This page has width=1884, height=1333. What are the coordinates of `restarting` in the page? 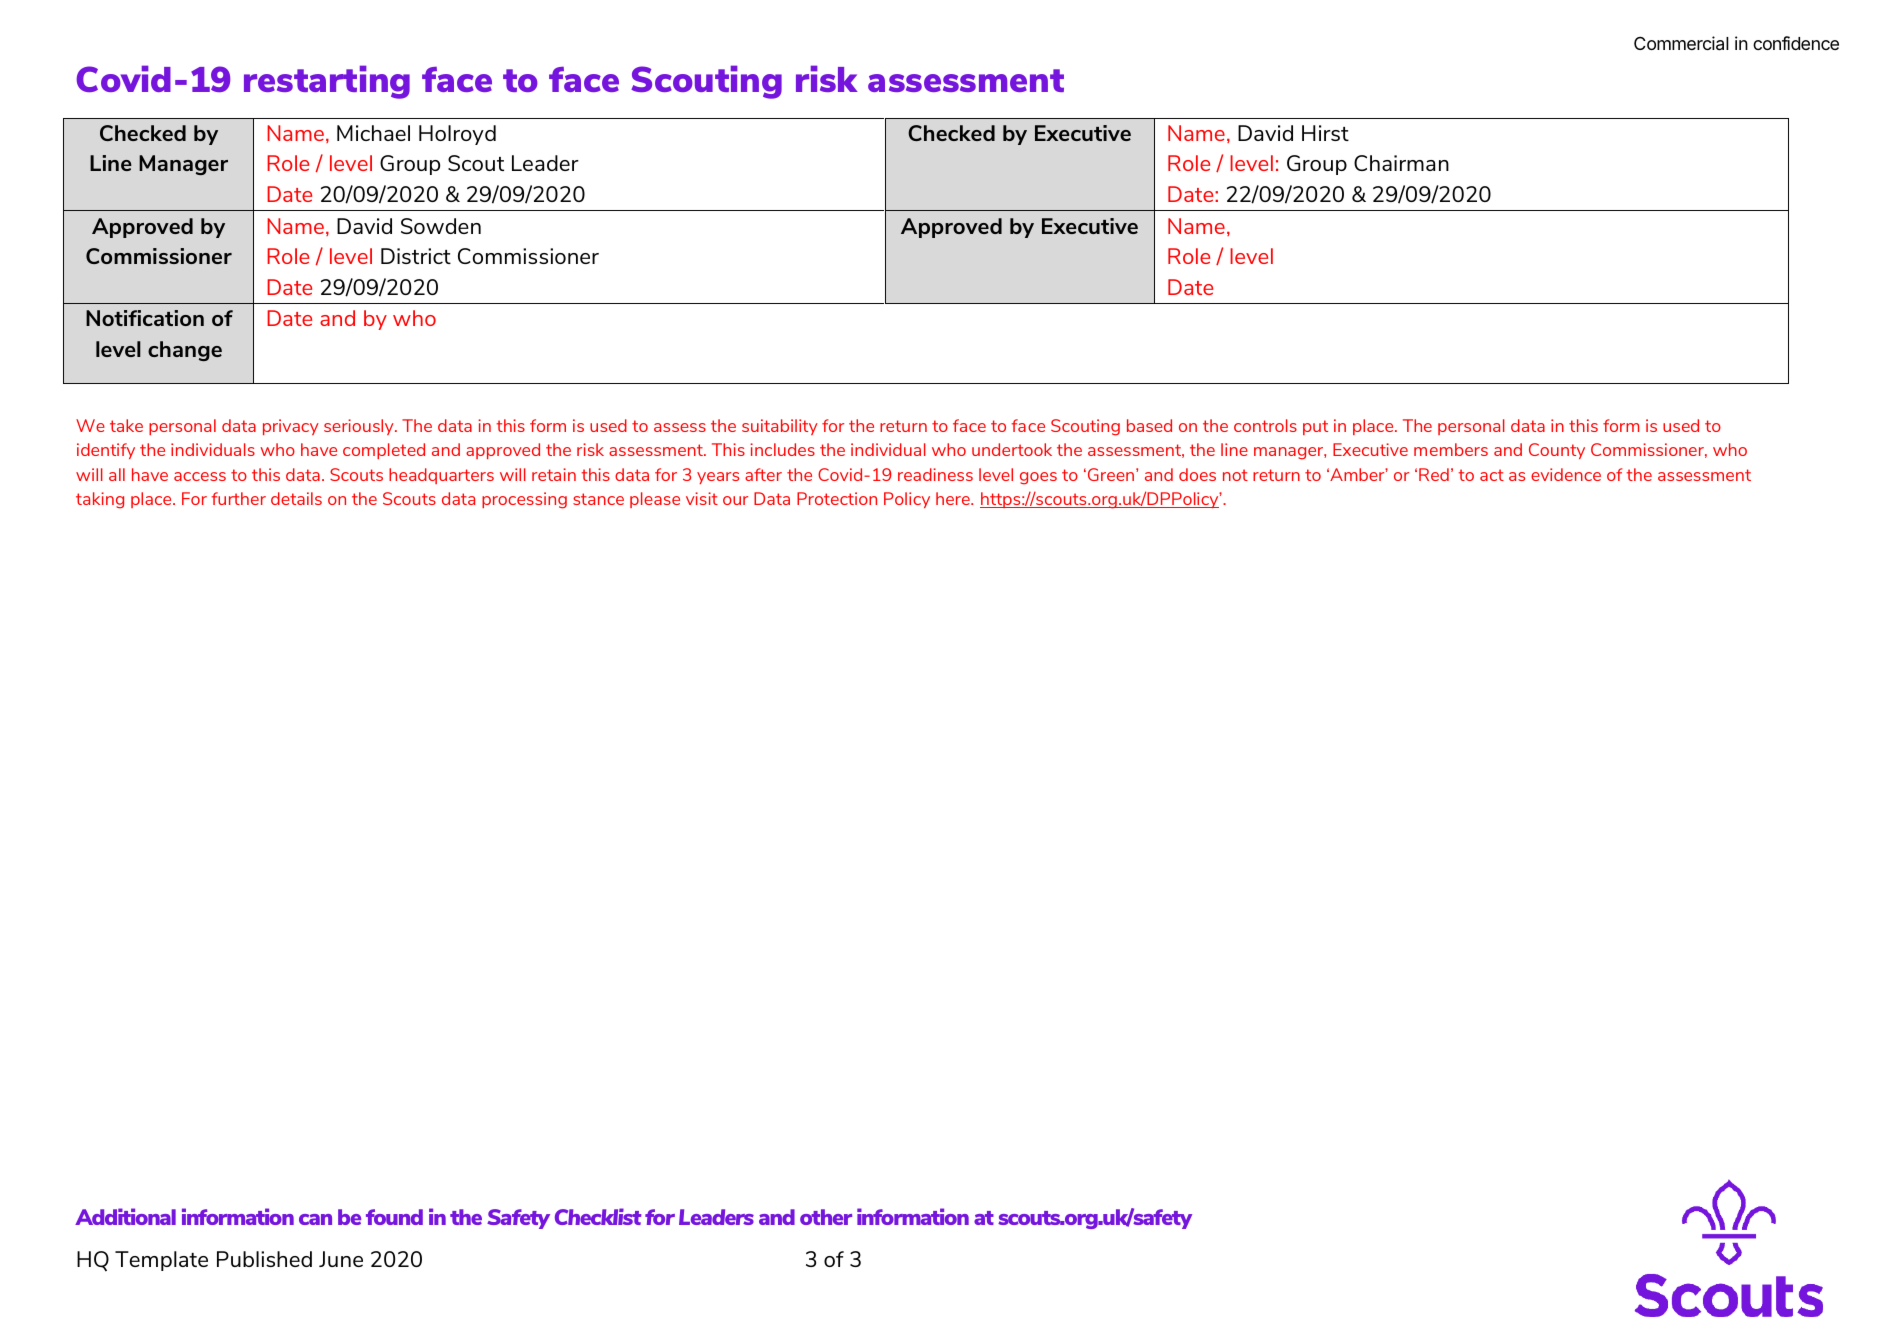 It's located at (327, 82).
